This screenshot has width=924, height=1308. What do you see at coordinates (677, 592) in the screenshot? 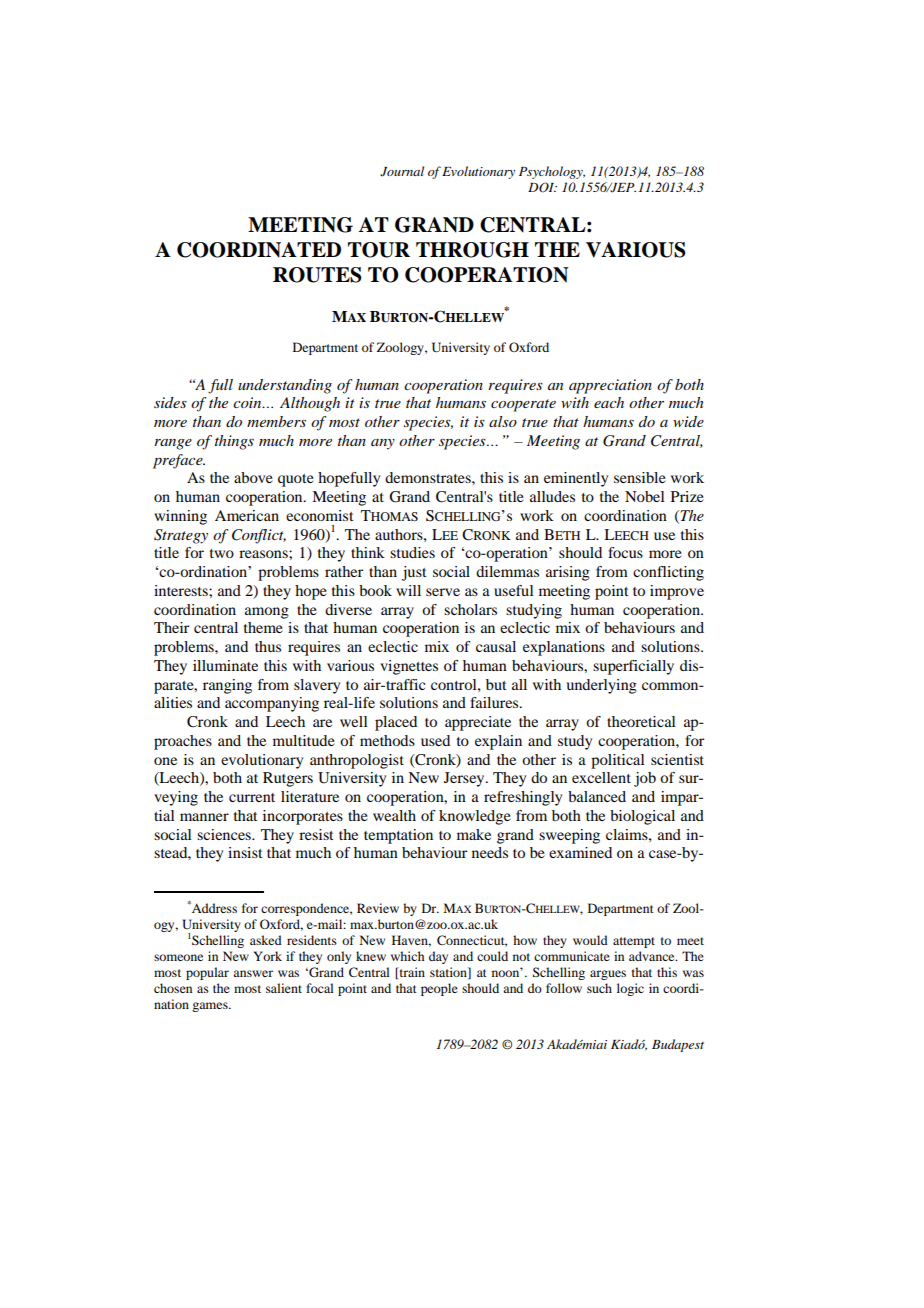
I see `improve` at bounding box center [677, 592].
